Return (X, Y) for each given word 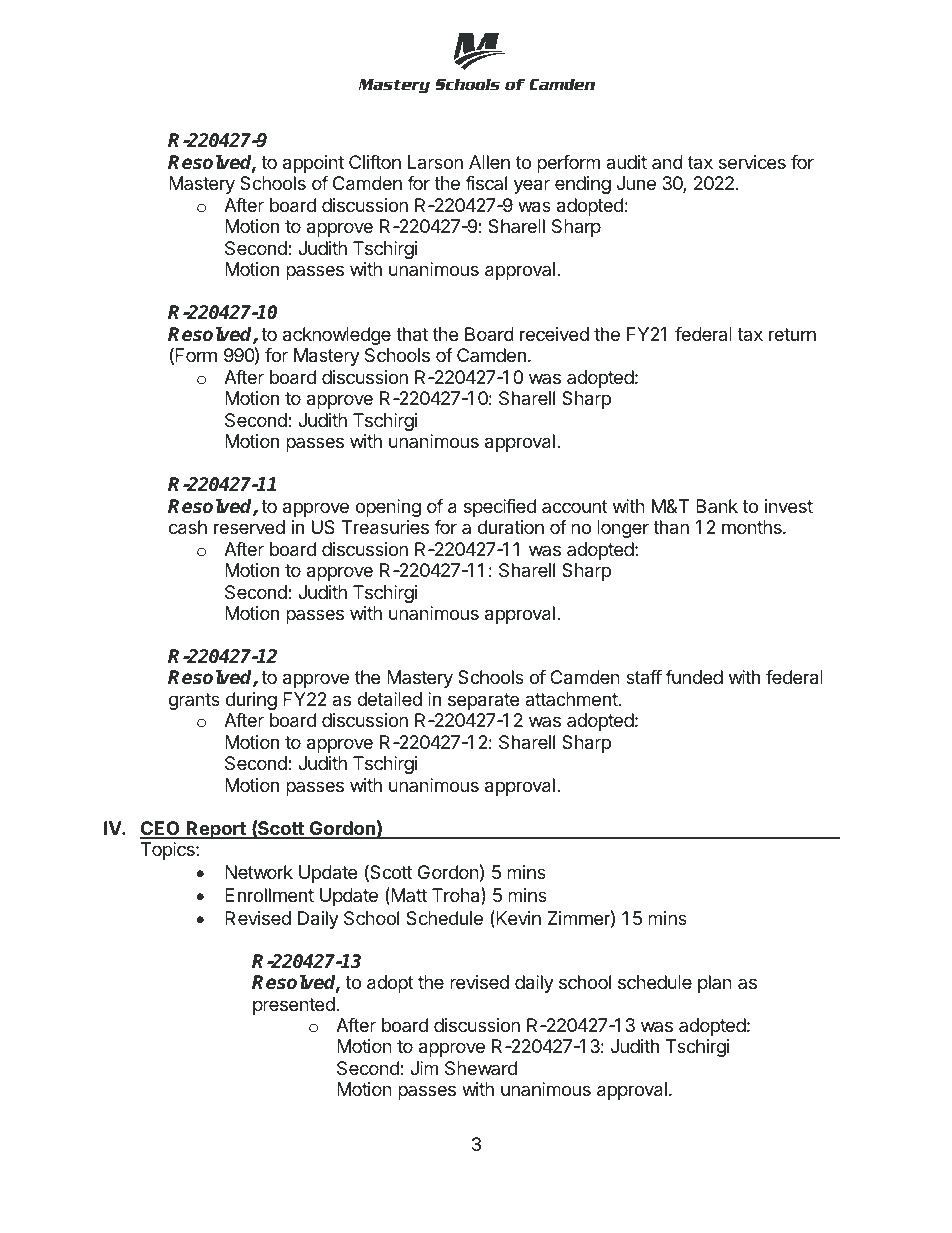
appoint (313, 164)
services (752, 162)
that (412, 334)
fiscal (486, 183)
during (251, 701)
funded (694, 677)
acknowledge (337, 336)
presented (295, 1006)
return (792, 334)
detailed (389, 699)
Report (216, 830)
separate (483, 701)
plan (715, 984)
